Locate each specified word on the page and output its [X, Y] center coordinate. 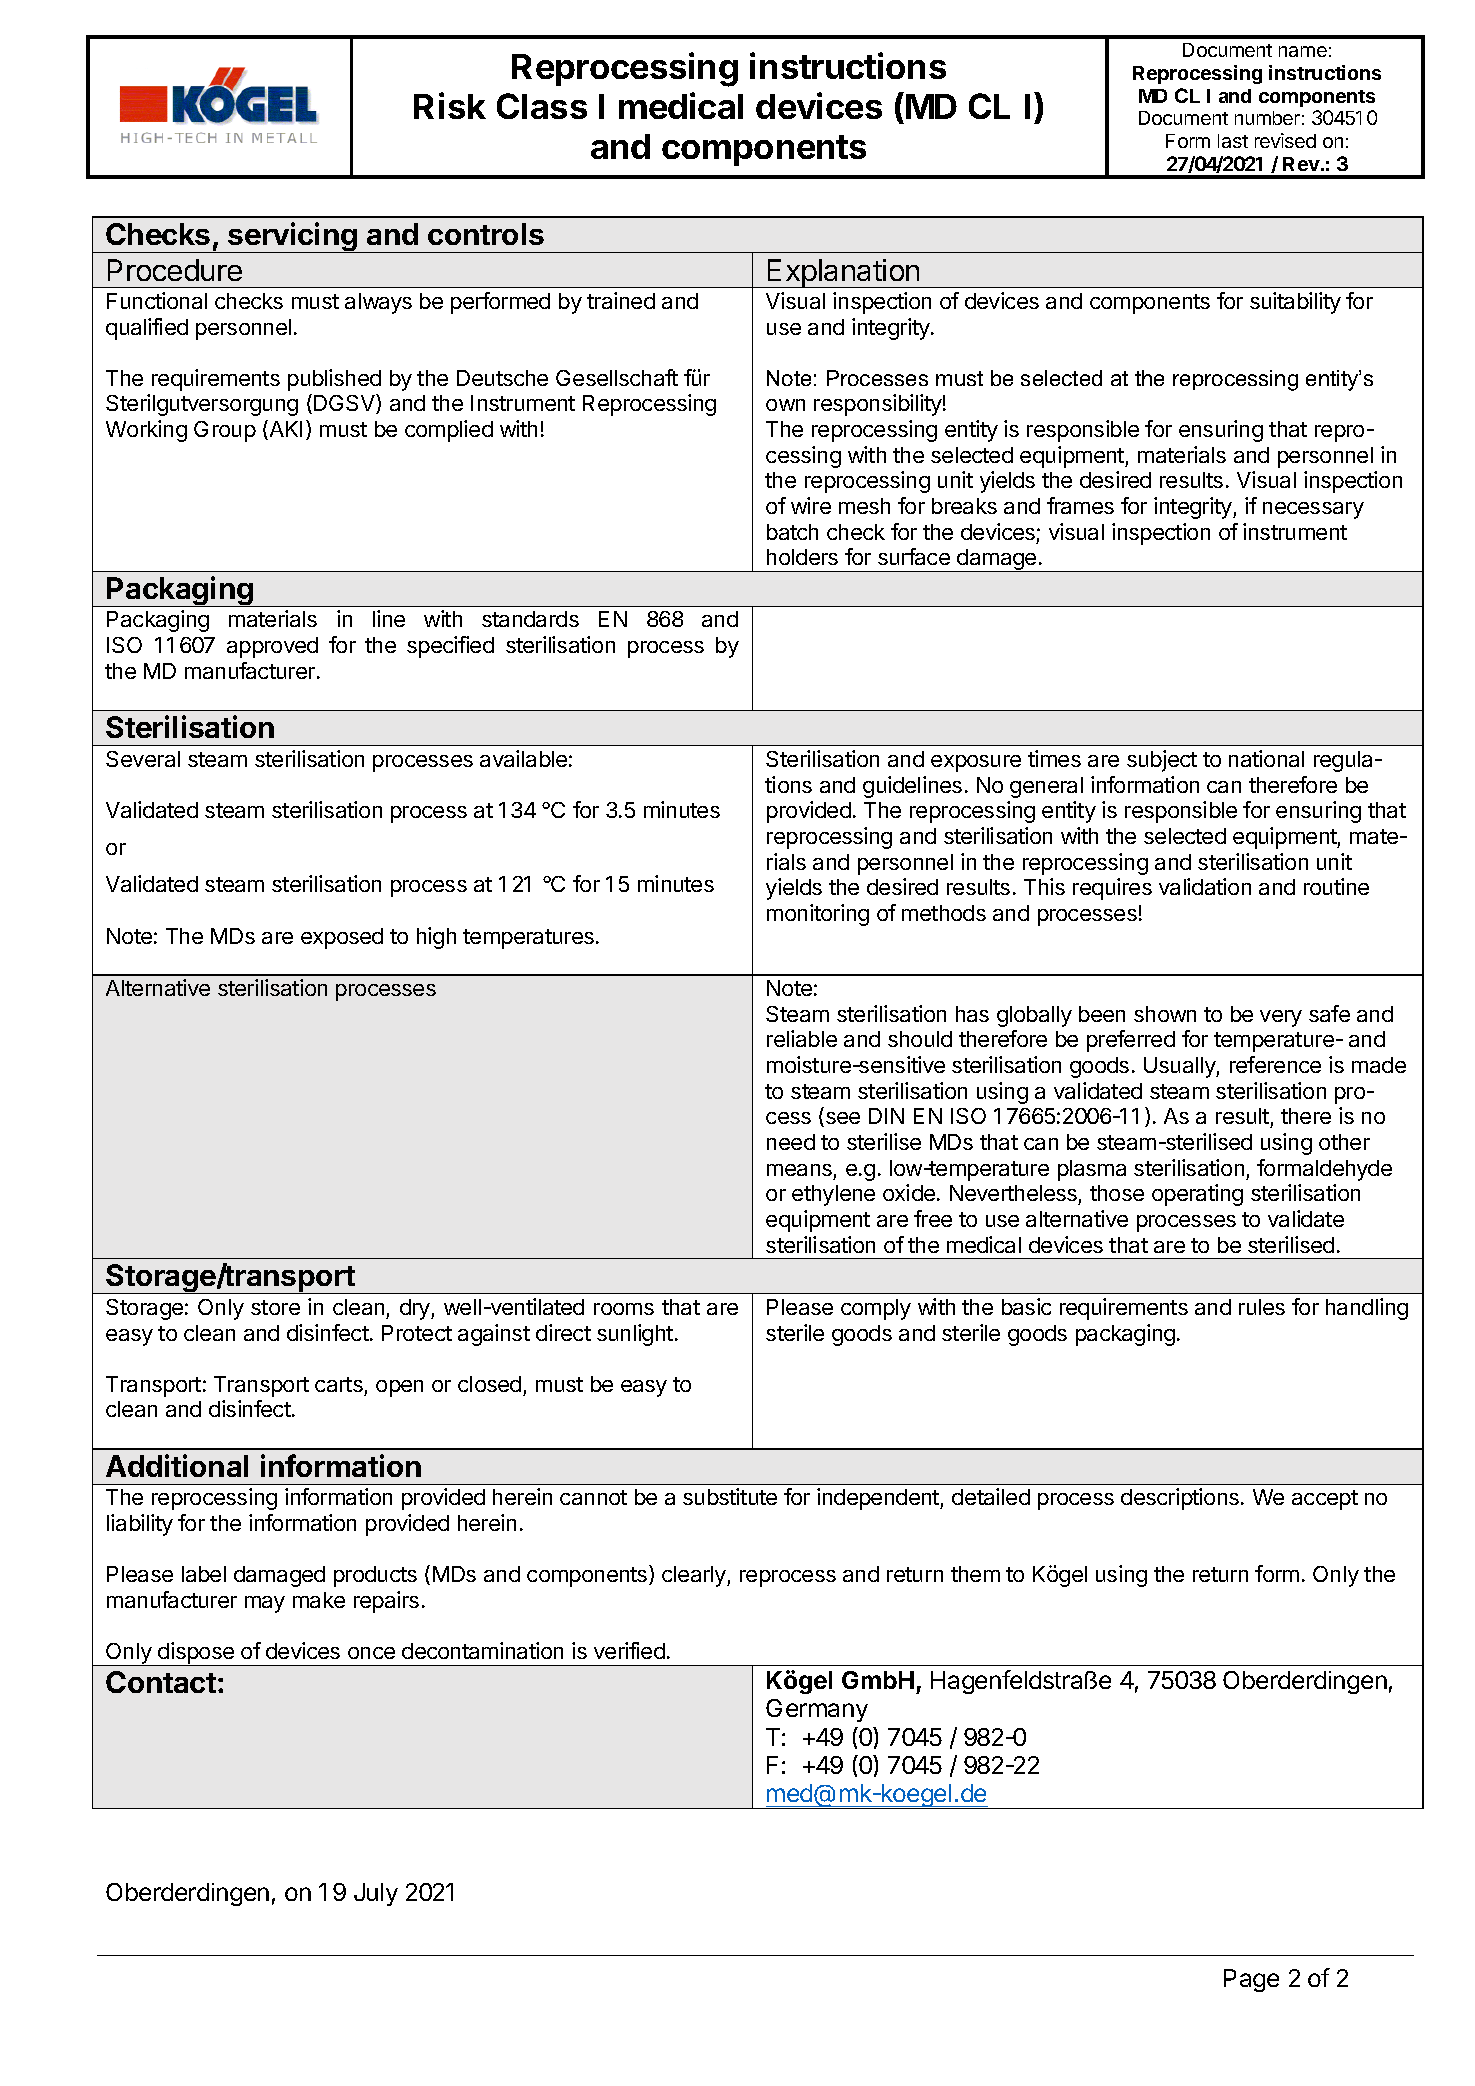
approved [272, 647]
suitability [1295, 303]
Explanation [844, 273]
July [376, 1894]
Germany [817, 1710]
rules [1262, 1307]
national [1266, 758]
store [275, 1307]
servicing [292, 237]
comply [876, 1309]
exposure [976, 763]
